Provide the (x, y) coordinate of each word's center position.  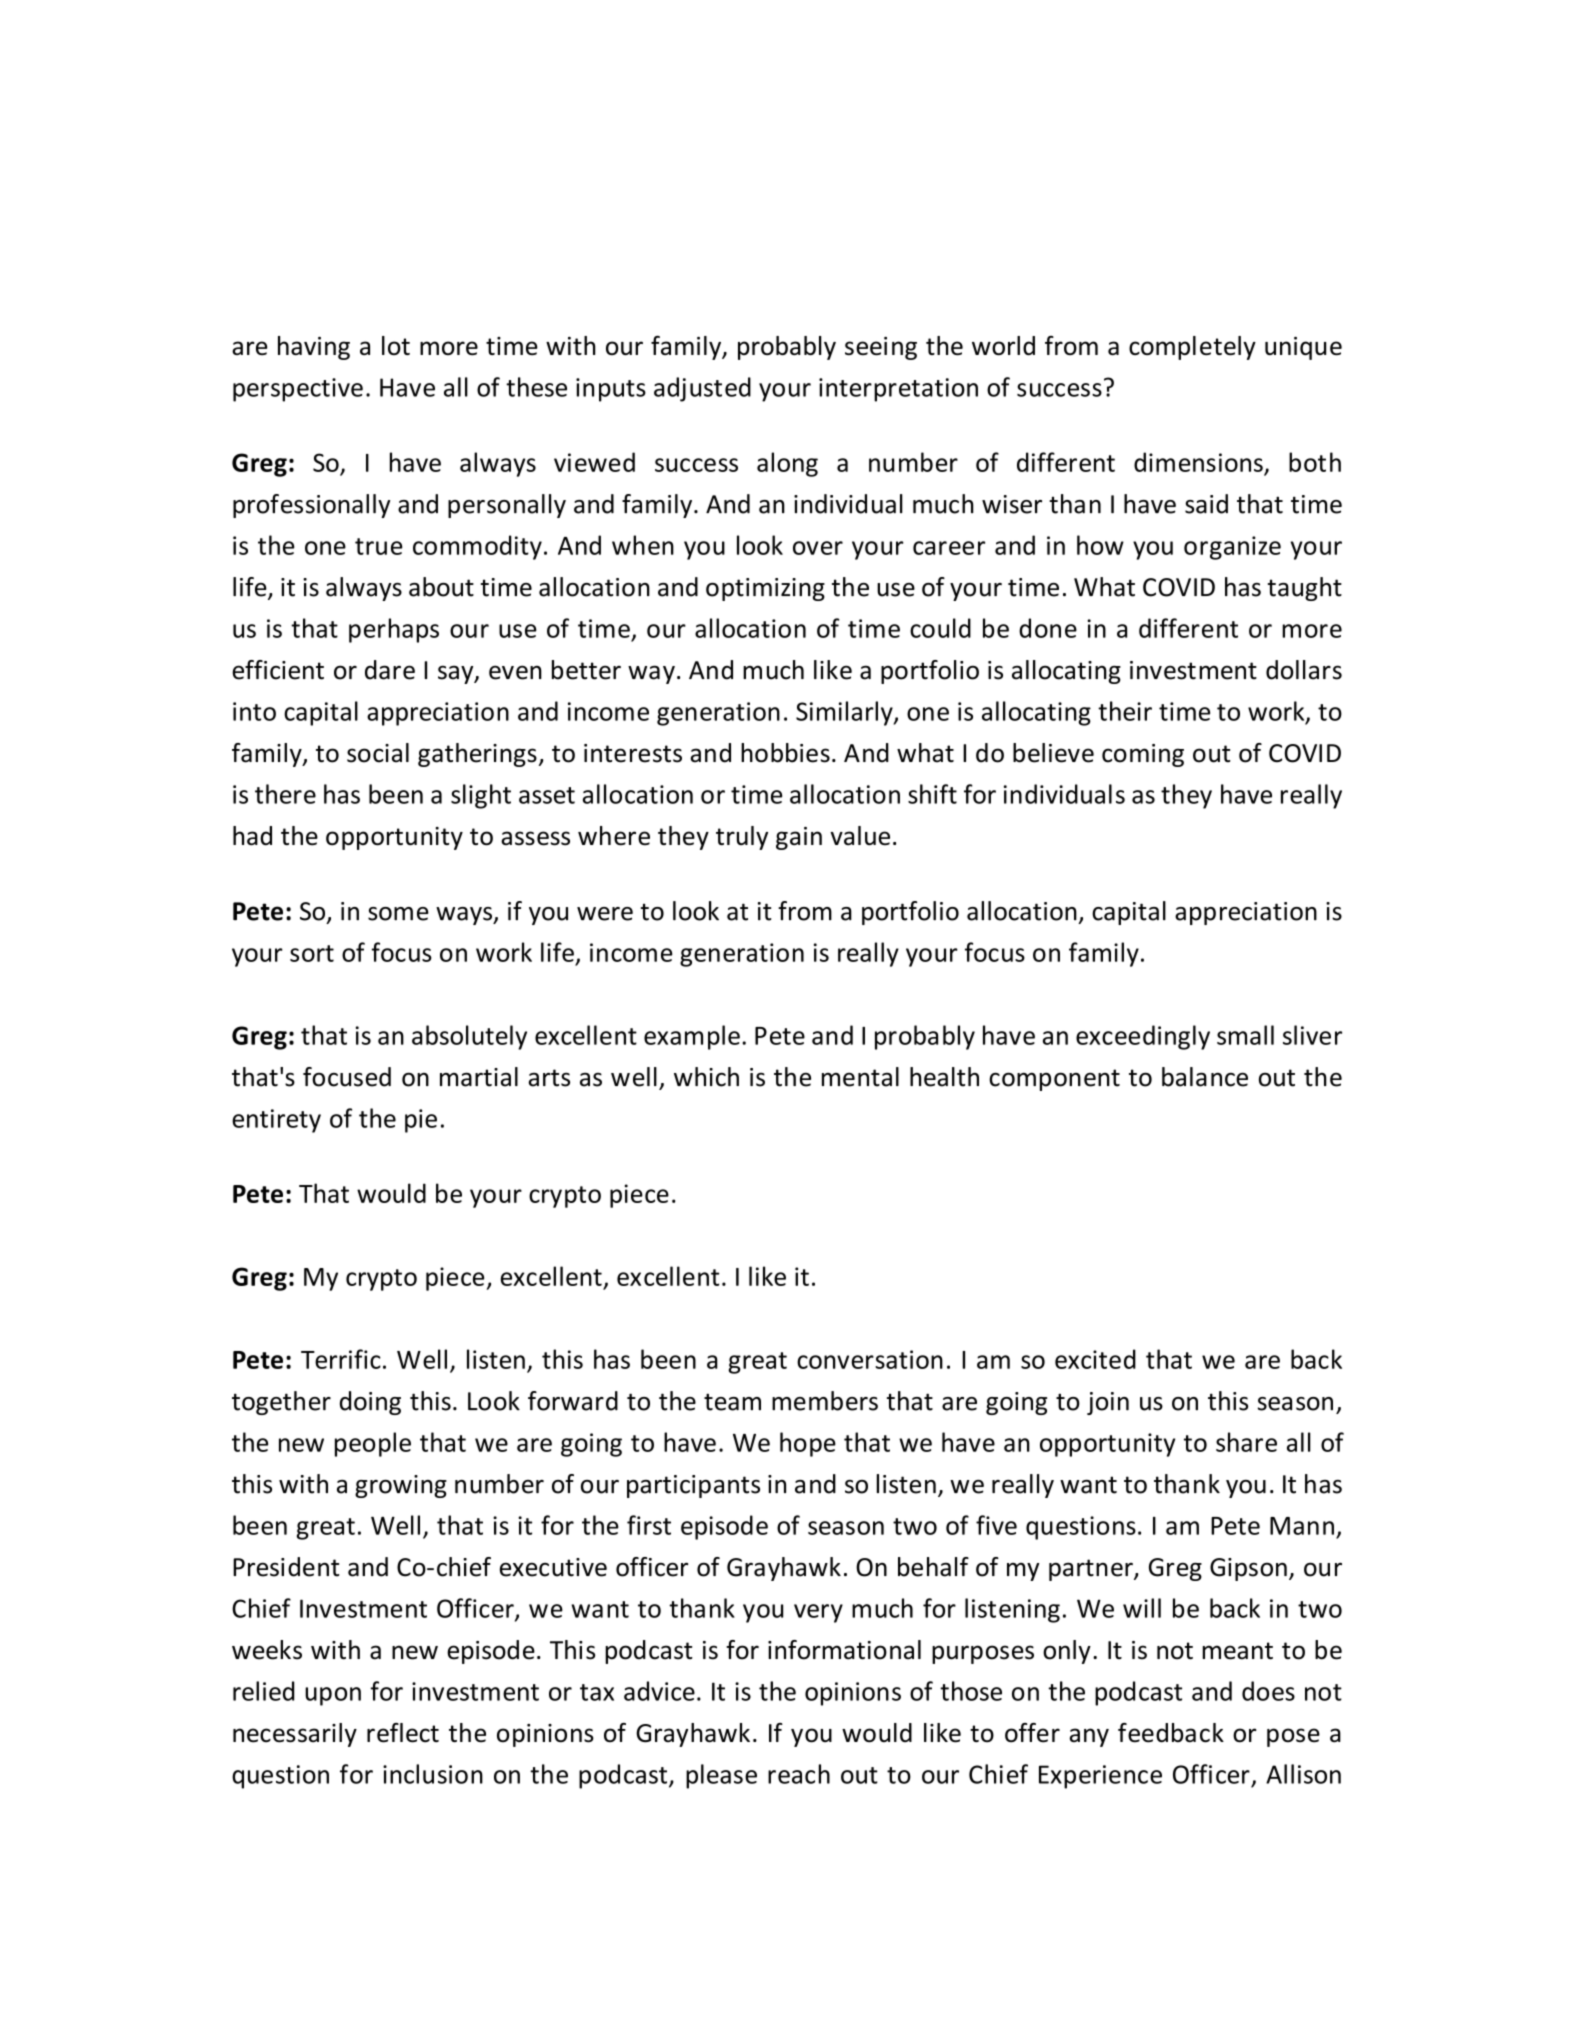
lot (396, 345)
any (1089, 1737)
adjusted (702, 389)
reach (799, 1774)
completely (1192, 348)
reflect (403, 1733)
